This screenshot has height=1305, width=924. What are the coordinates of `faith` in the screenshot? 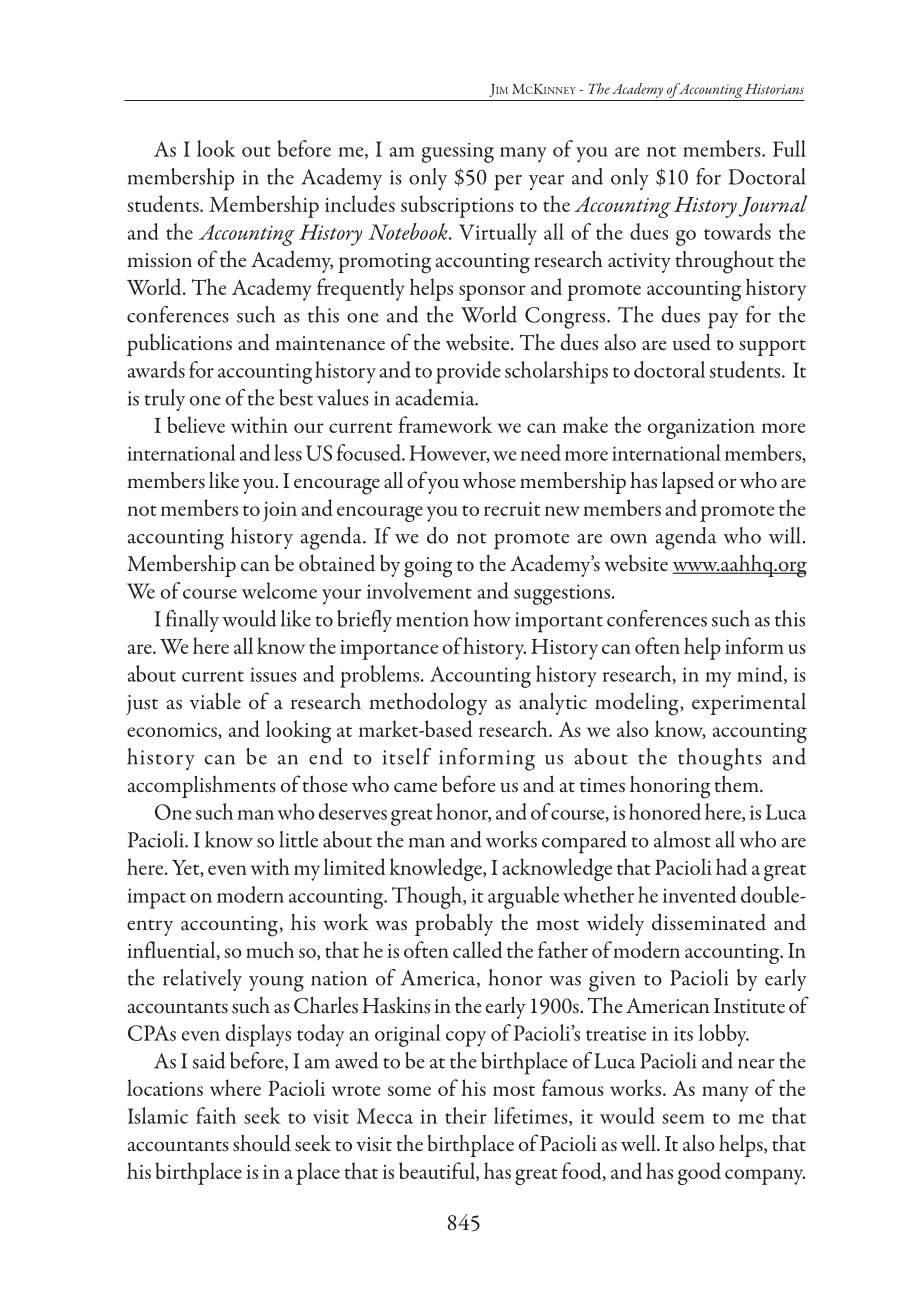 It's located at (216, 1115).
